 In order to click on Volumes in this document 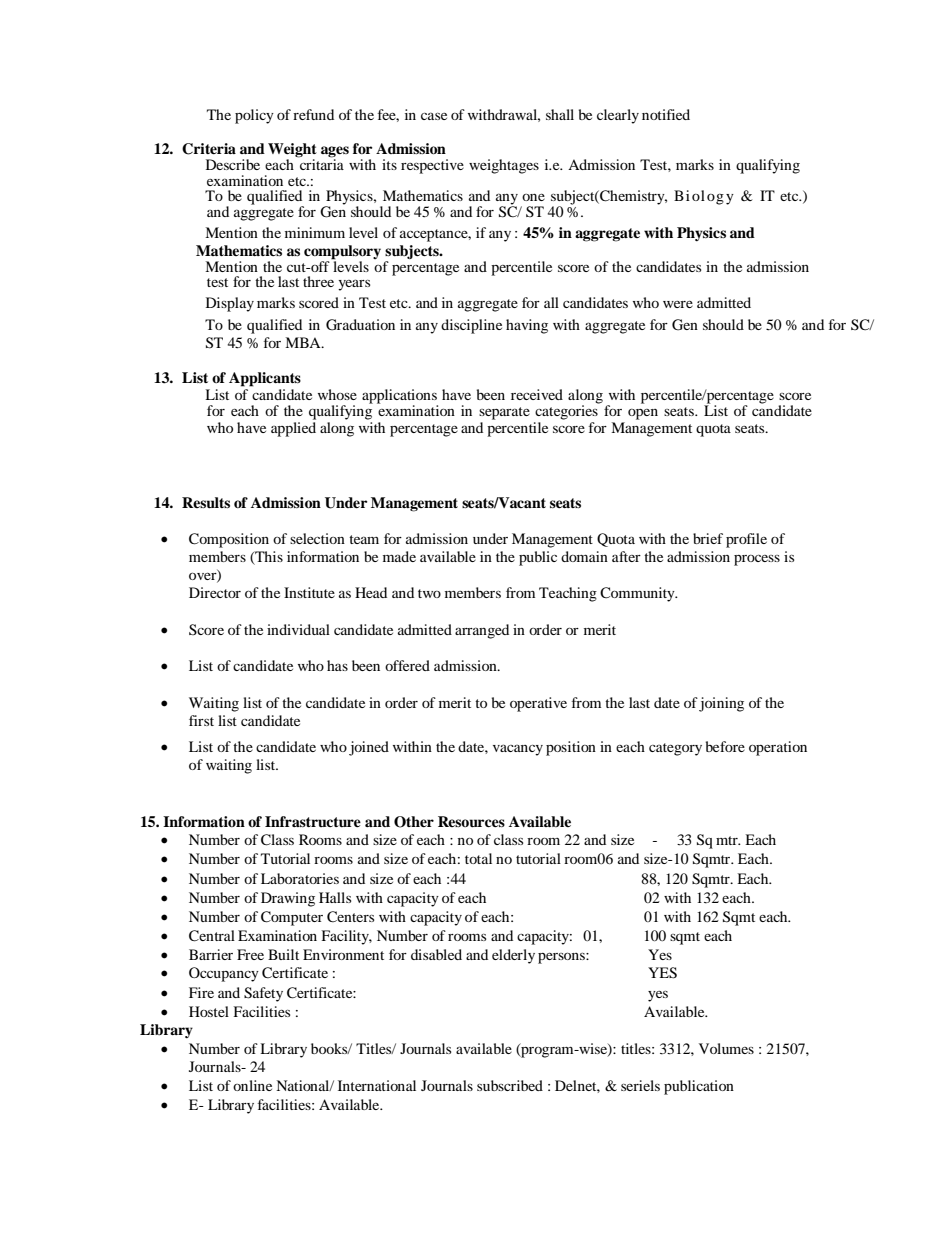, I will do `click(726, 1048)`.
